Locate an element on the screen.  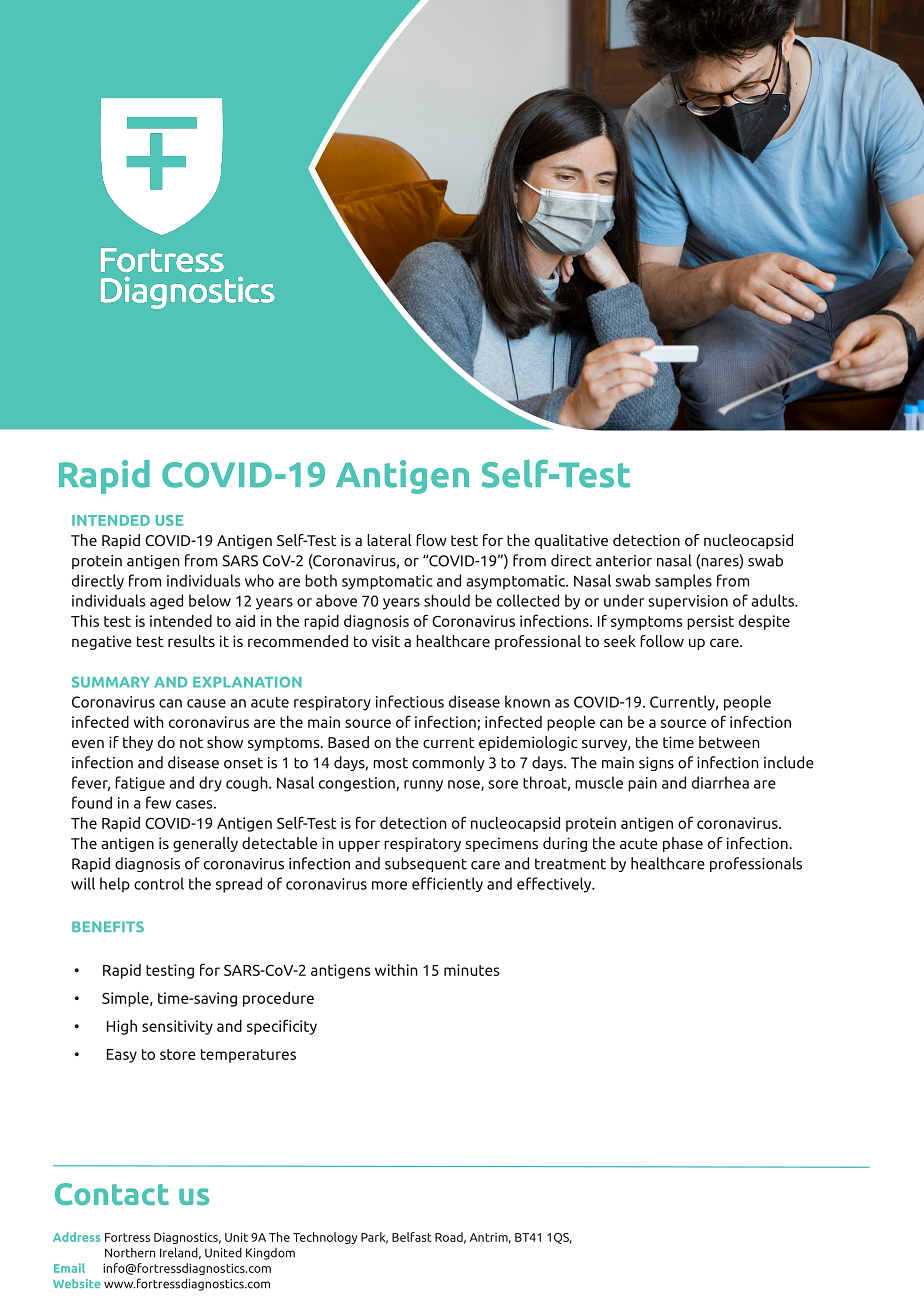
minutes is located at coordinates (472, 970).
